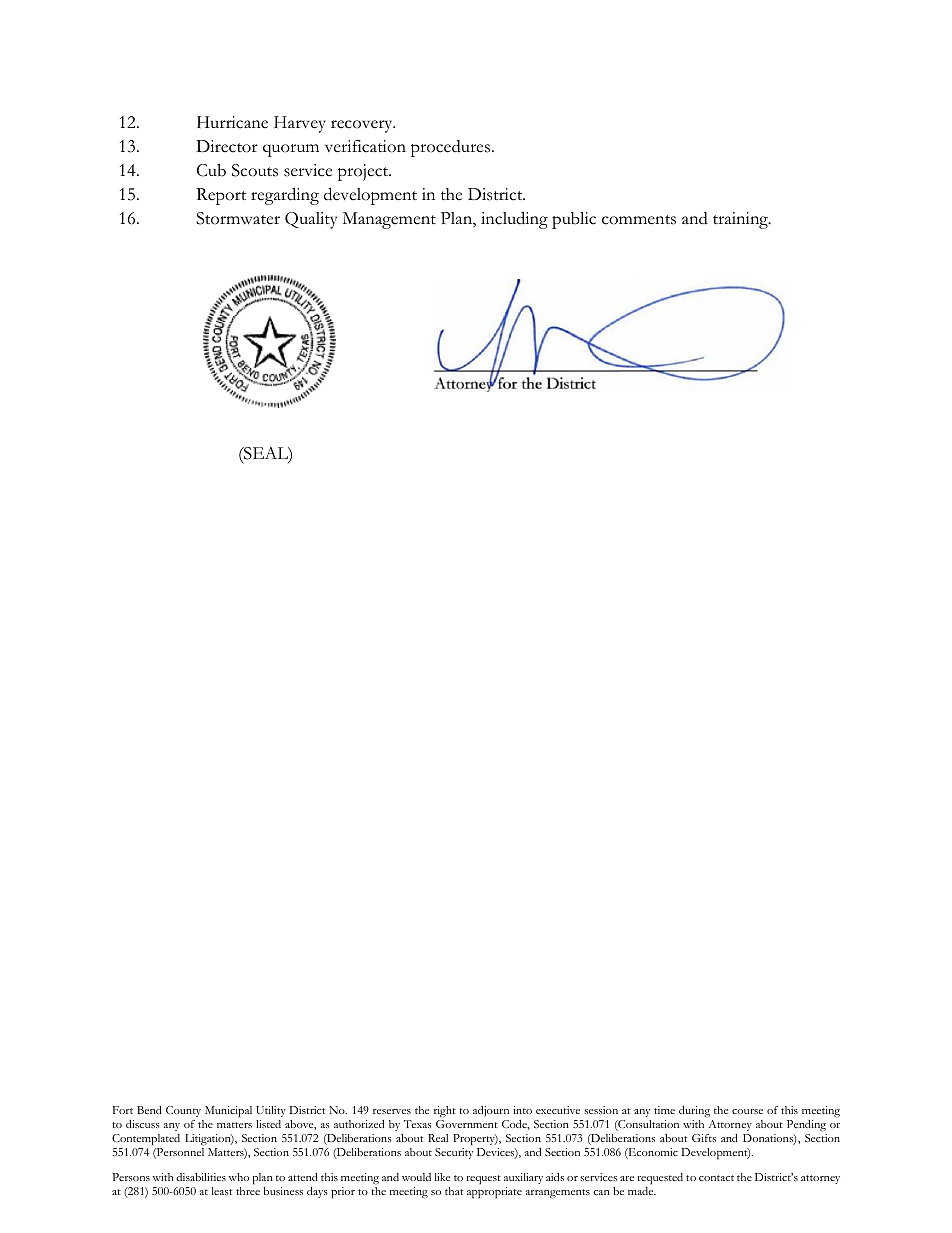 The width and height of the document is (952, 1233). Describe the element at coordinates (741, 220) in the document. I see `training` at that location.
